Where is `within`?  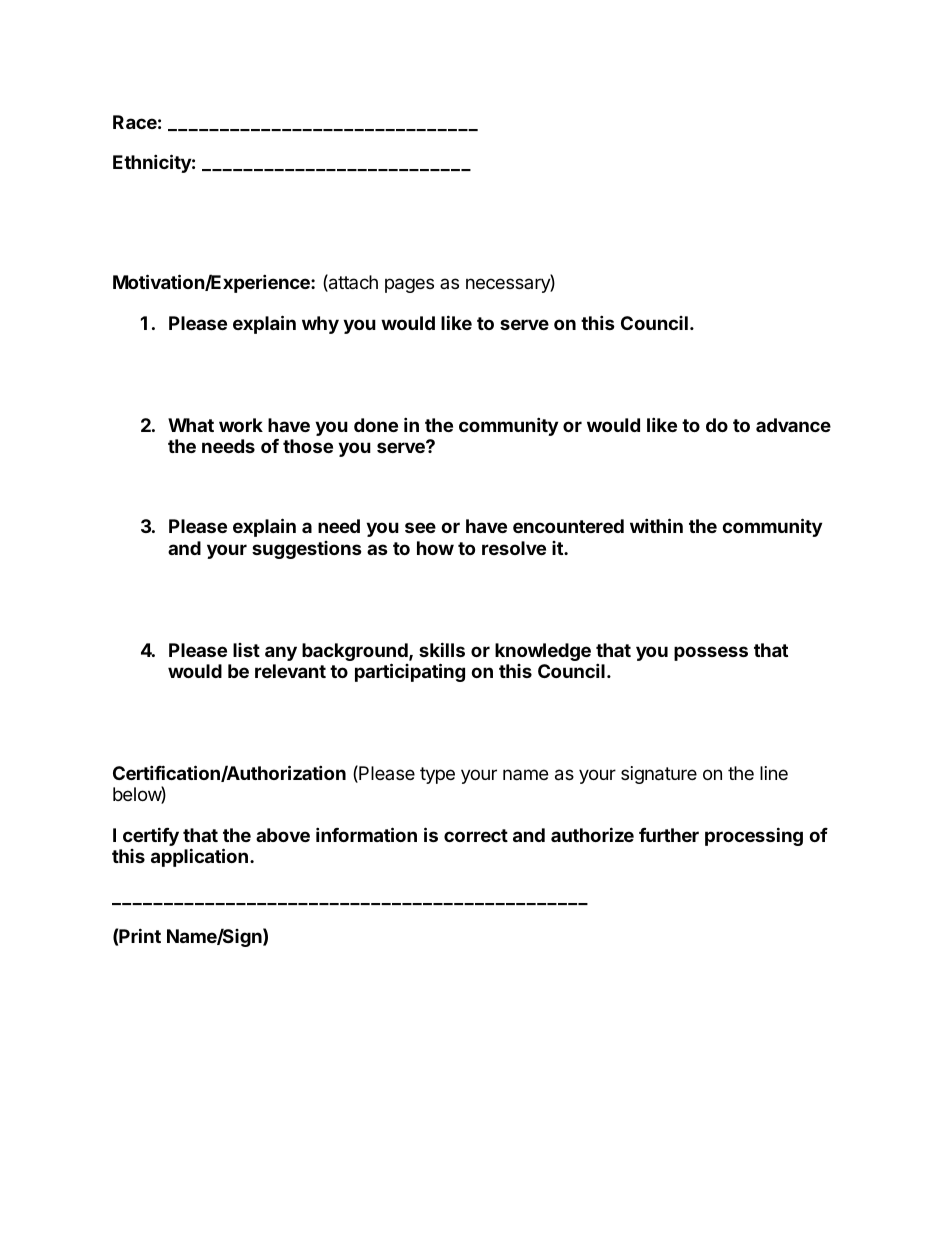
within is located at coordinates (656, 525).
